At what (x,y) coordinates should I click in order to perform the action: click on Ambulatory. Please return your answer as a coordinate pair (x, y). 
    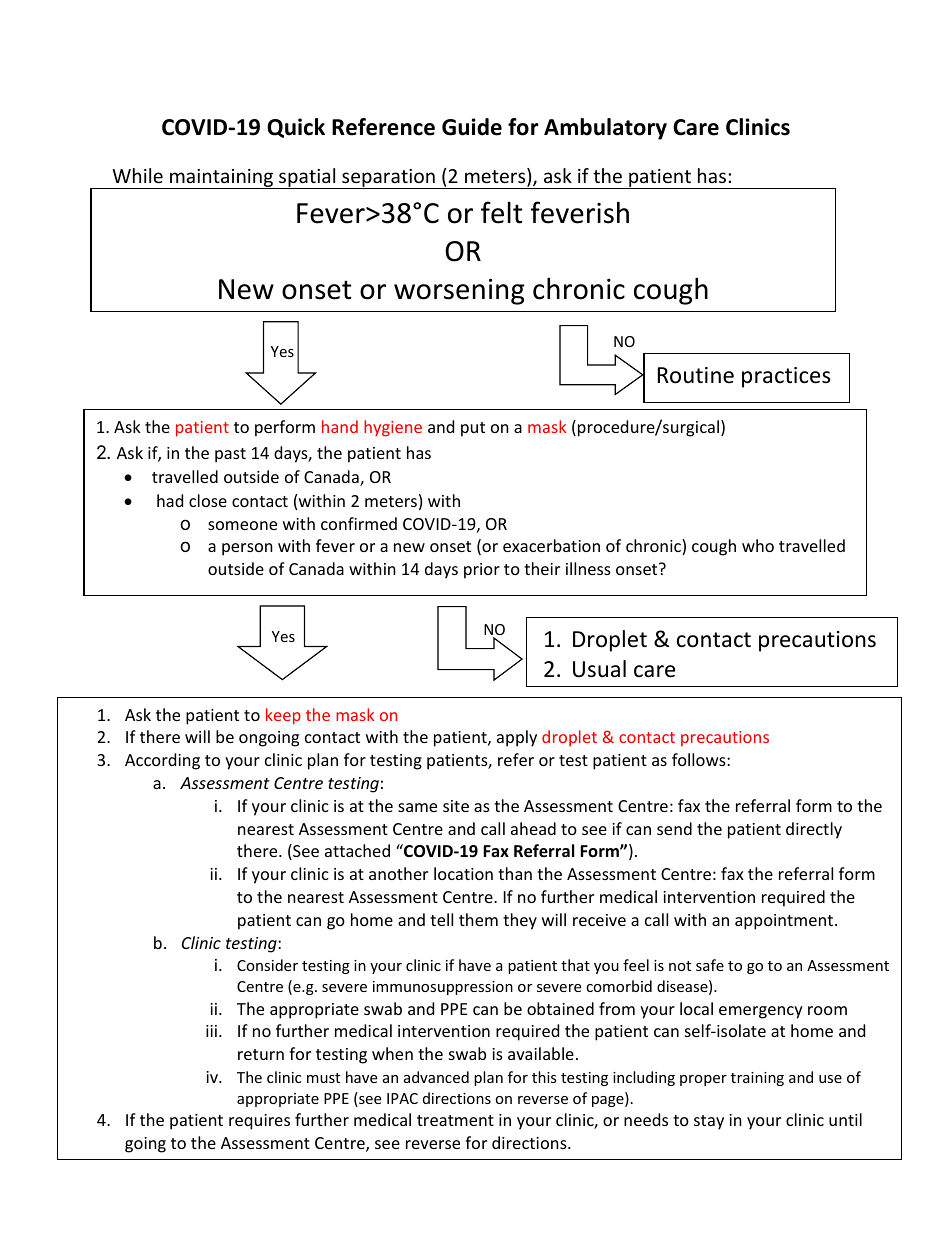
    Looking at the image, I should click on (605, 129).
